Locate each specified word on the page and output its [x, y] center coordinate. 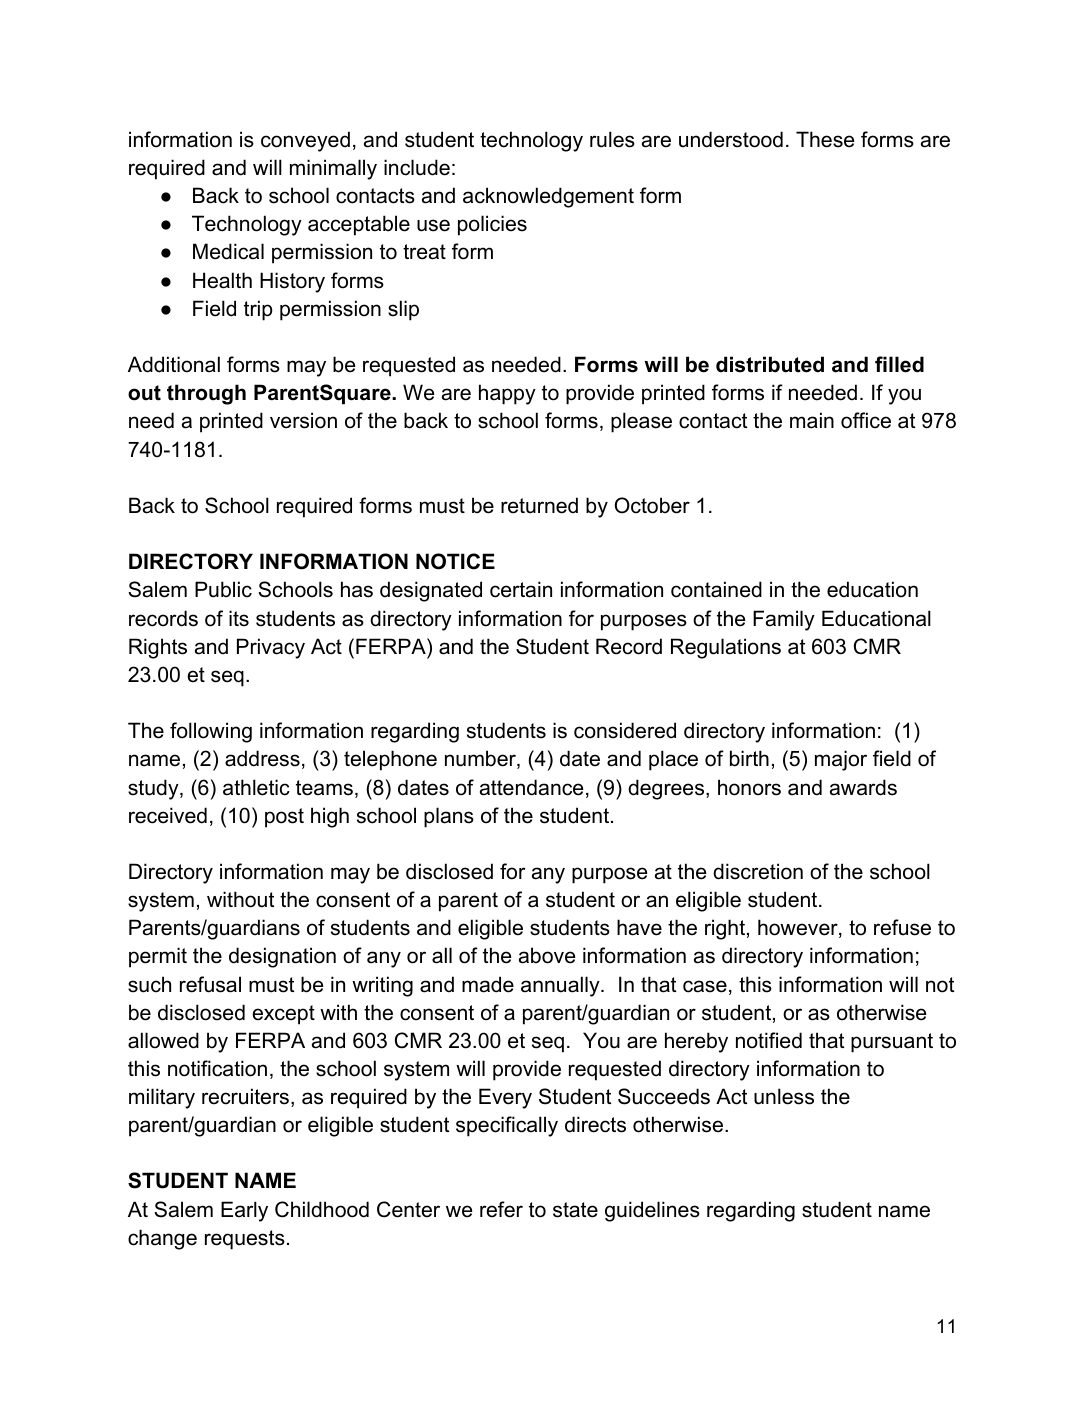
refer [501, 1209]
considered [625, 730]
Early [244, 1211]
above [547, 955]
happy [507, 394]
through [206, 394]
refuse [902, 927]
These [825, 139]
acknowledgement [548, 197]
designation [282, 957]
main [812, 420]
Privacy [271, 648]
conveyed [305, 141]
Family [784, 620]
